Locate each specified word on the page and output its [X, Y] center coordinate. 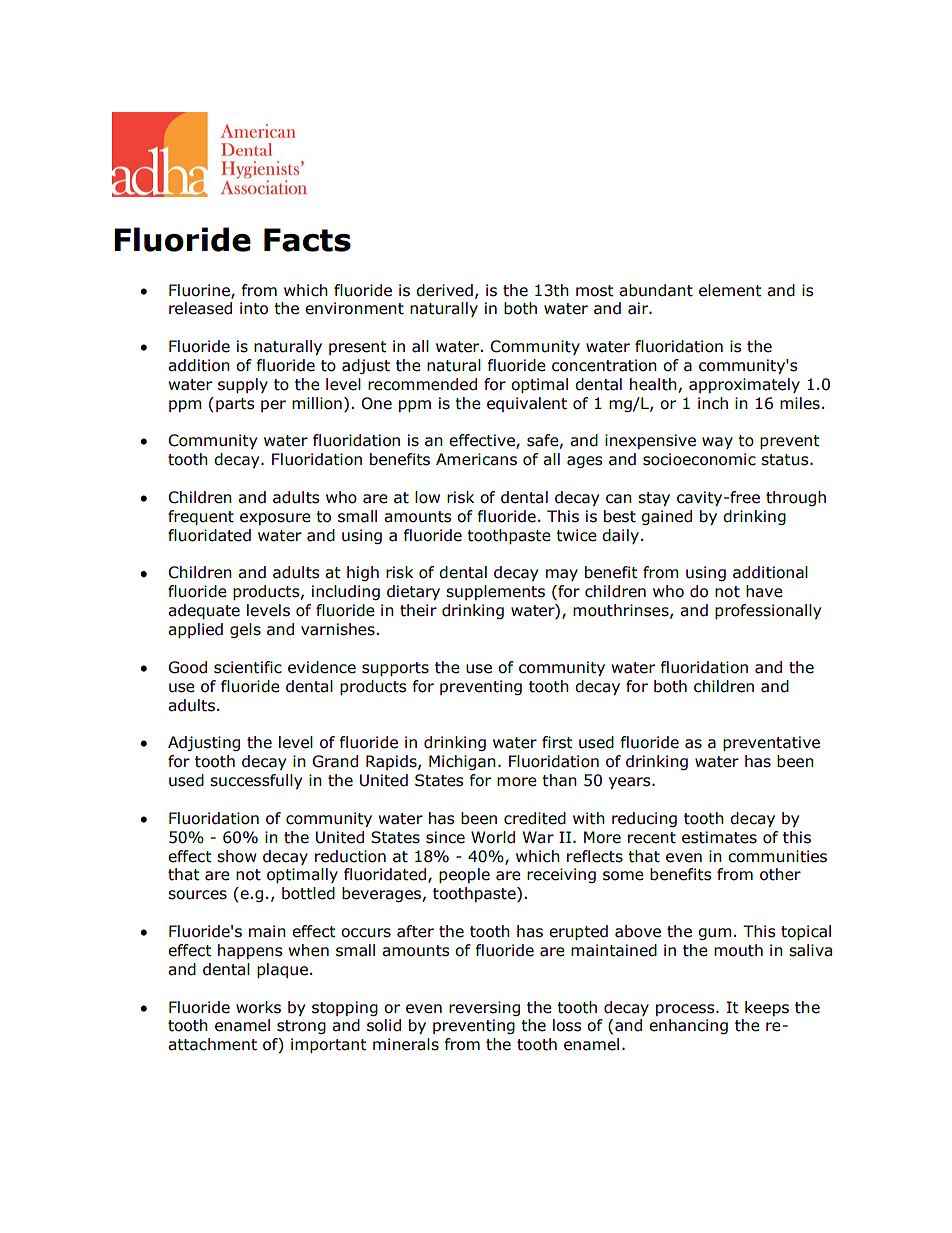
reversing [484, 1008]
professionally [768, 611]
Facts [307, 240]
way [717, 443]
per [273, 406]
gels [245, 630]
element [730, 290]
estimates [719, 837]
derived [444, 290]
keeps [767, 1008]
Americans [476, 459]
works [258, 1007]
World [493, 837]
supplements [495, 592]
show [237, 856]
